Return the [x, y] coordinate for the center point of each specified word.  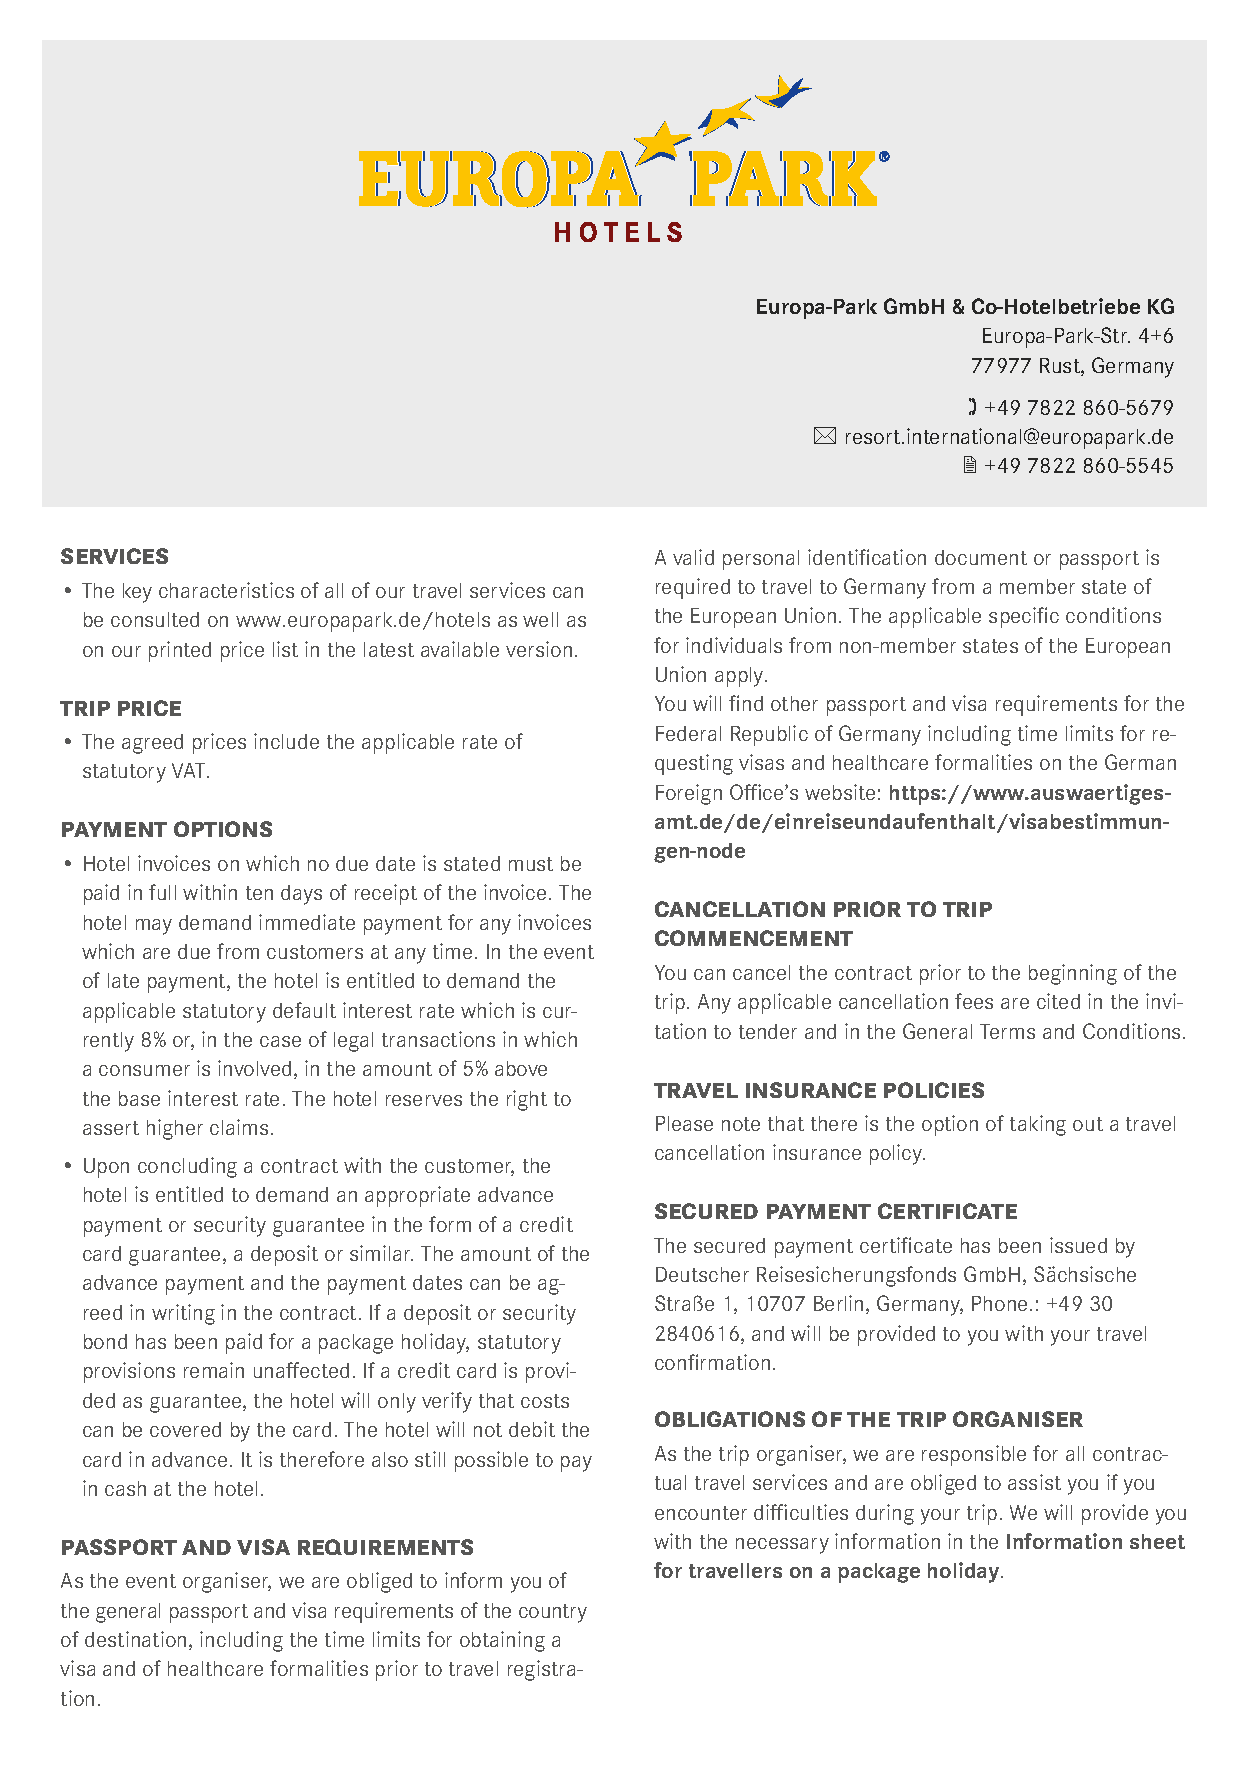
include [286, 741]
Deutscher [702, 1274]
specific [1024, 617]
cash [125, 1488]
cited [1058, 1001]
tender [768, 1031]
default [304, 1010]
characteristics [226, 590]
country [553, 1613]
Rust [1061, 367]
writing [183, 1314]
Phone [999, 1303]
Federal [688, 733]
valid [693, 557]
